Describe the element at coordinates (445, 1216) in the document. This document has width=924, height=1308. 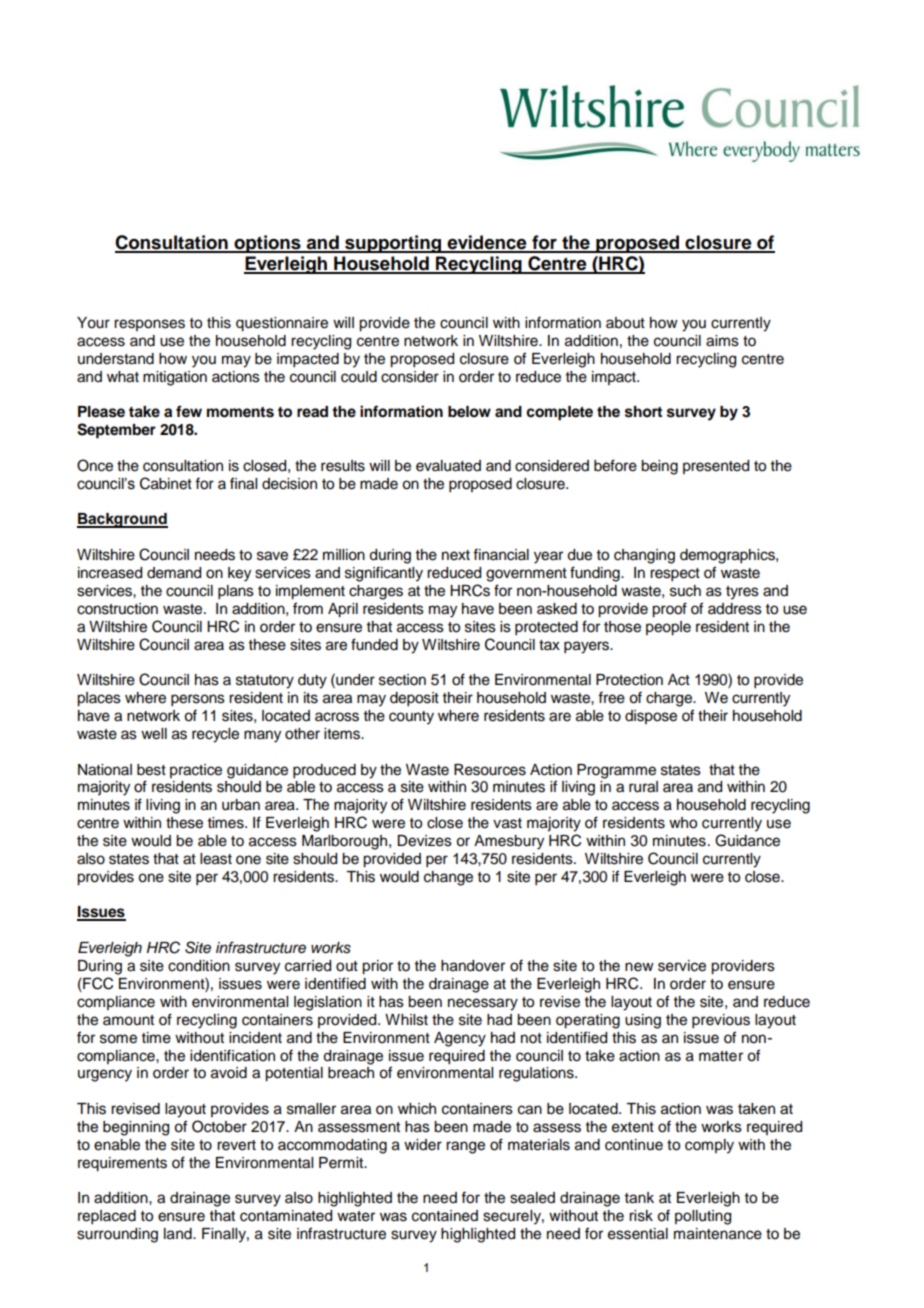
I see `contained` at that location.
